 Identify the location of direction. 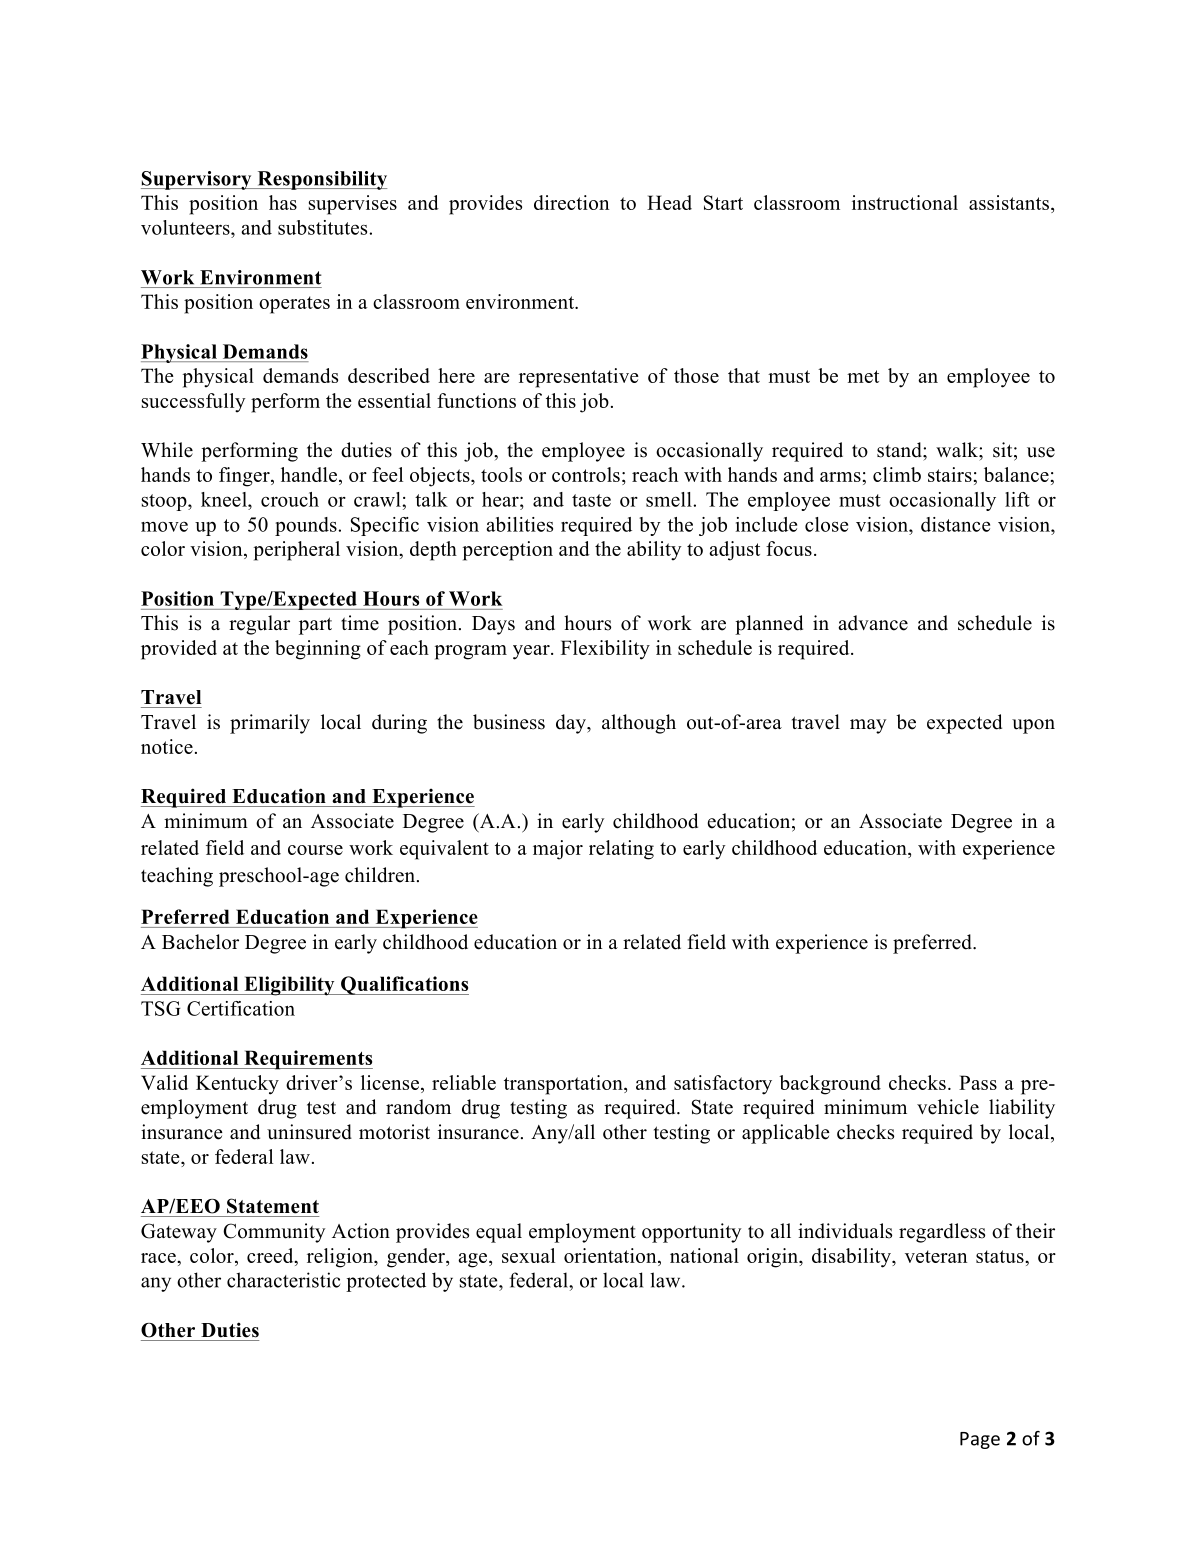
(571, 202).
